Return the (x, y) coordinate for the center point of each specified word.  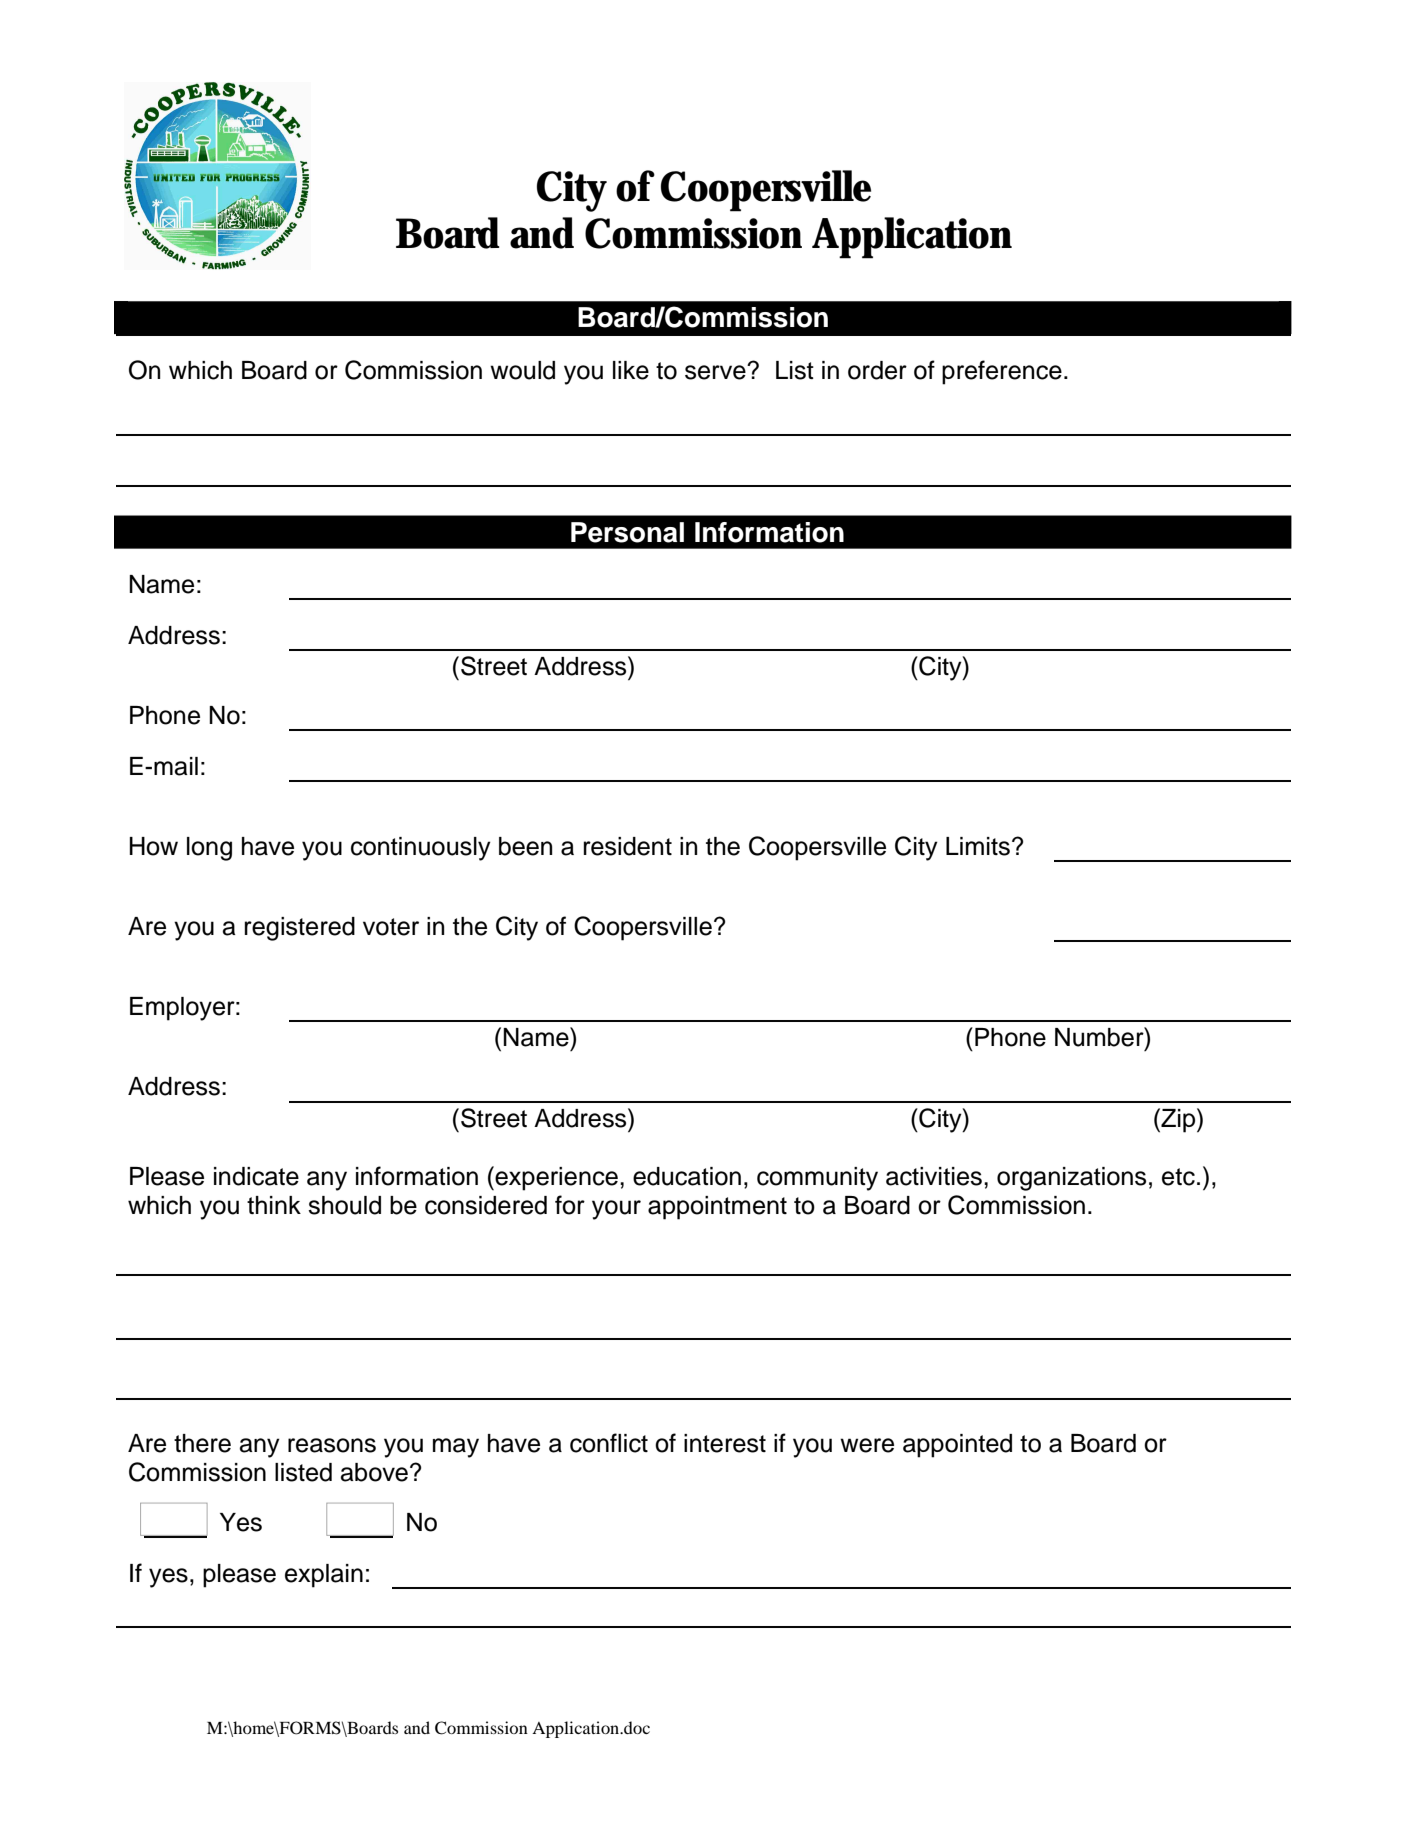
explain (324, 1576)
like (631, 370)
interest (725, 1443)
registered (300, 929)
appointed (957, 1446)
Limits (978, 846)
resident (628, 846)
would (522, 370)
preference (1002, 372)
